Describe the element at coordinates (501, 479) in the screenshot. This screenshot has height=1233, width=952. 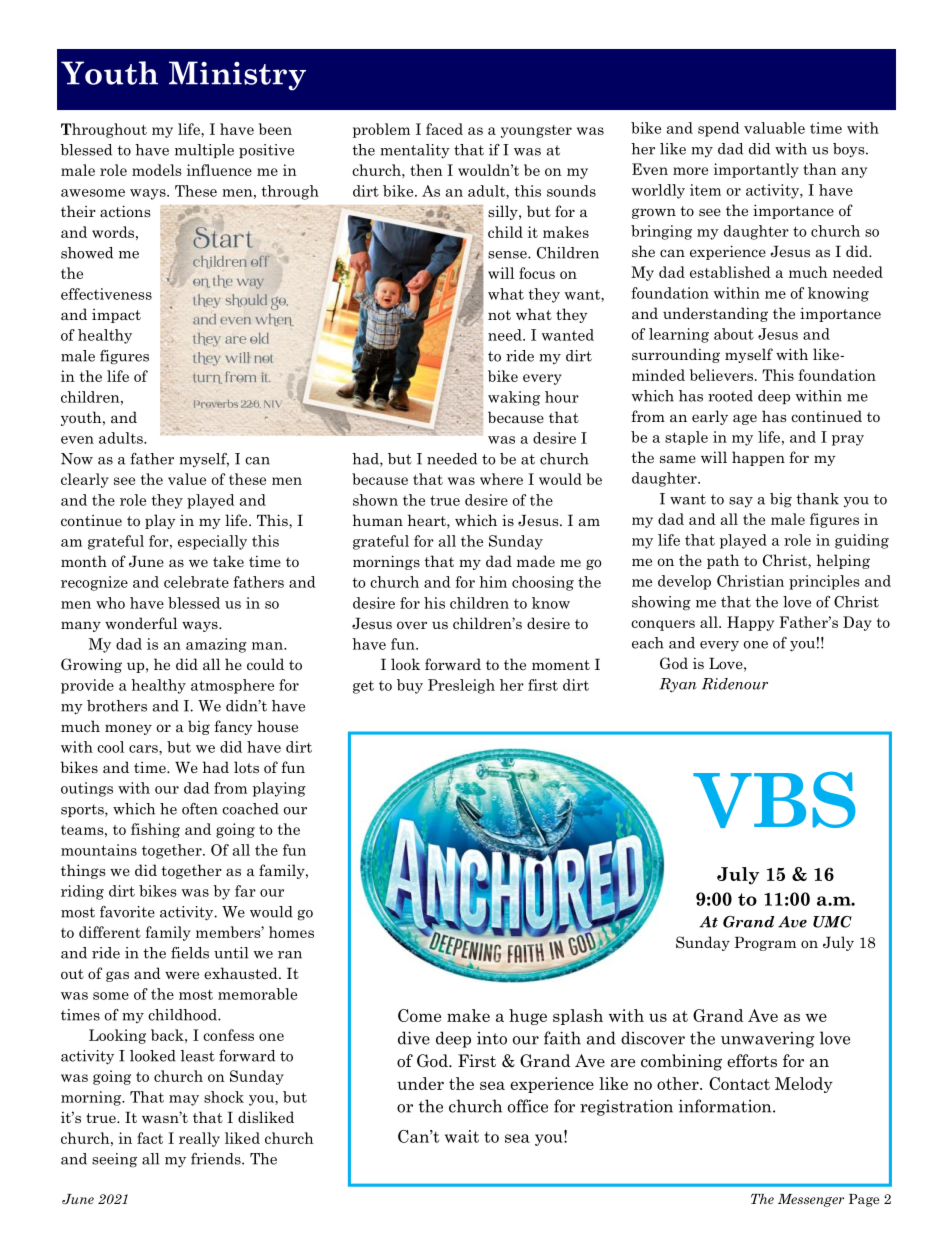
I see `where` at that location.
